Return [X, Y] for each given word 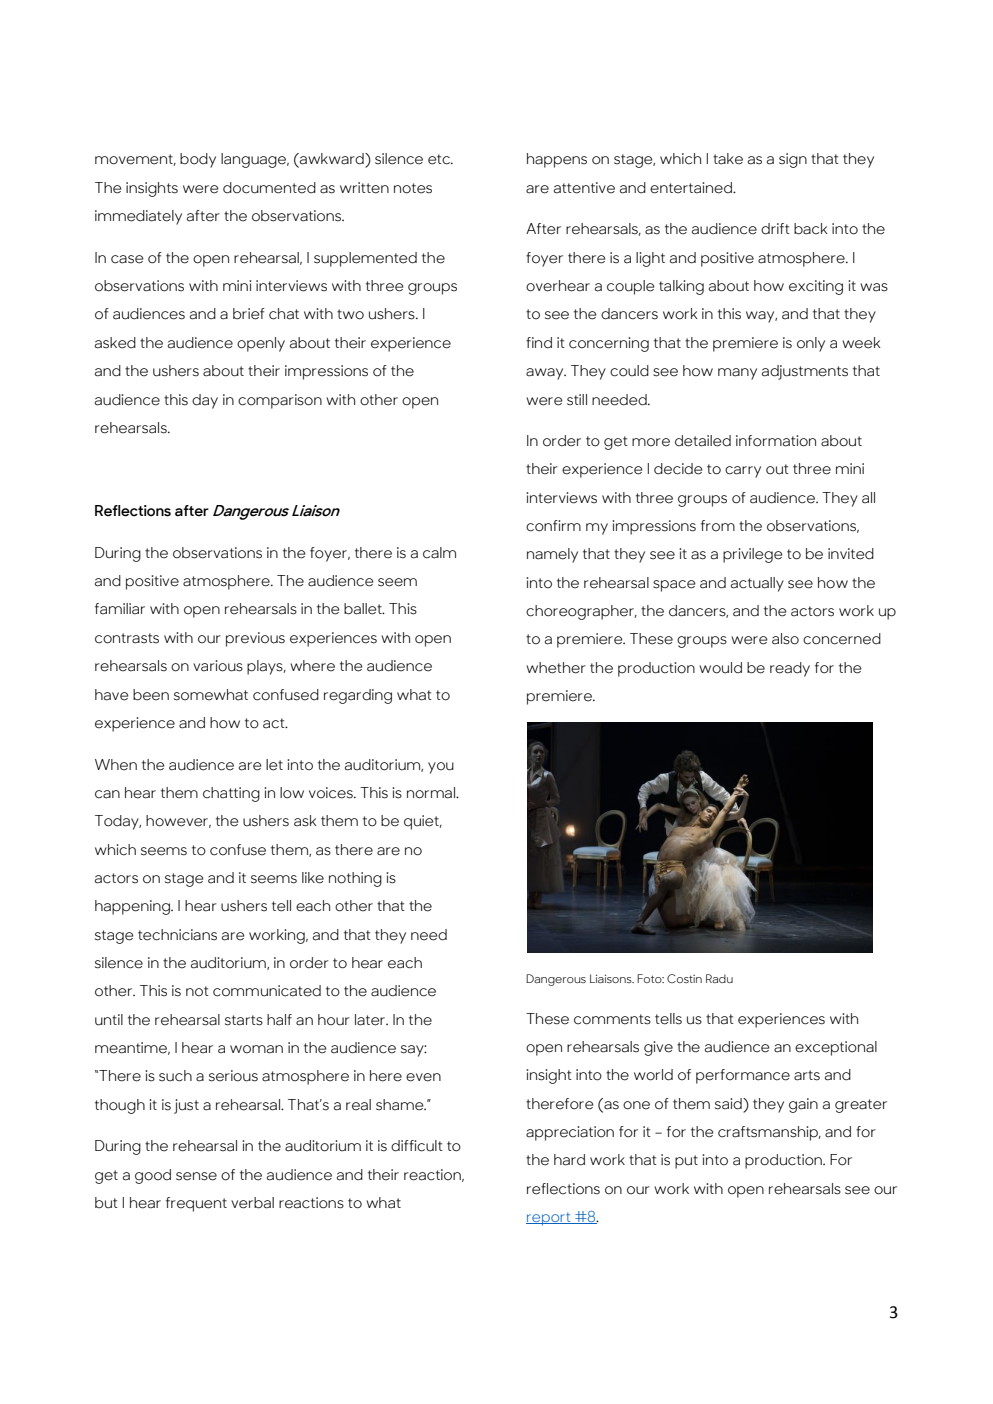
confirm [553, 526]
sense [196, 1176]
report [549, 1219]
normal [432, 793]
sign [793, 160]
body [198, 160]
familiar [120, 609]
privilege [753, 555]
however [178, 821]
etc [440, 159]
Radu [719, 978]
